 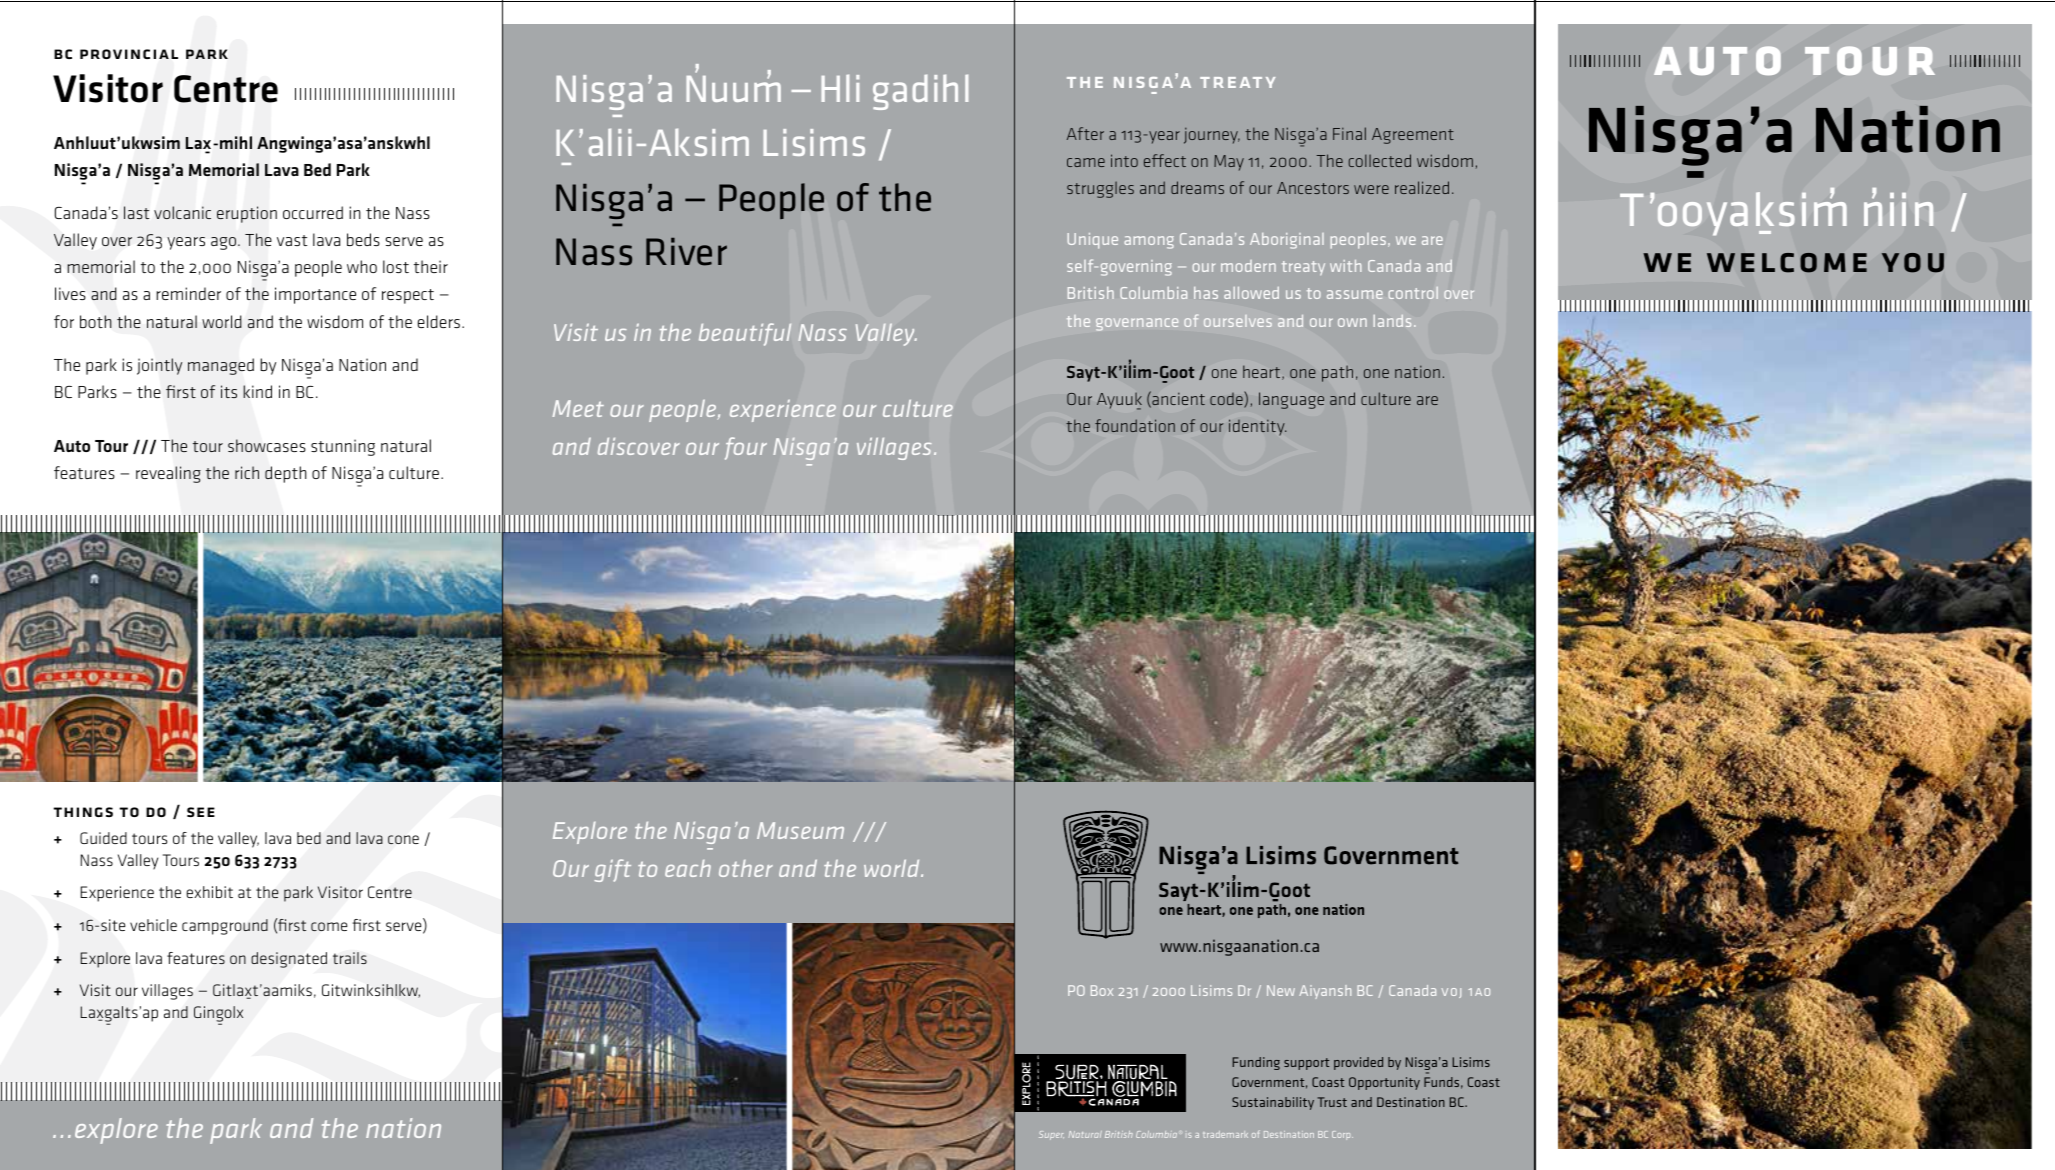 I want to click on Super, so click(x=1051, y=1135).
